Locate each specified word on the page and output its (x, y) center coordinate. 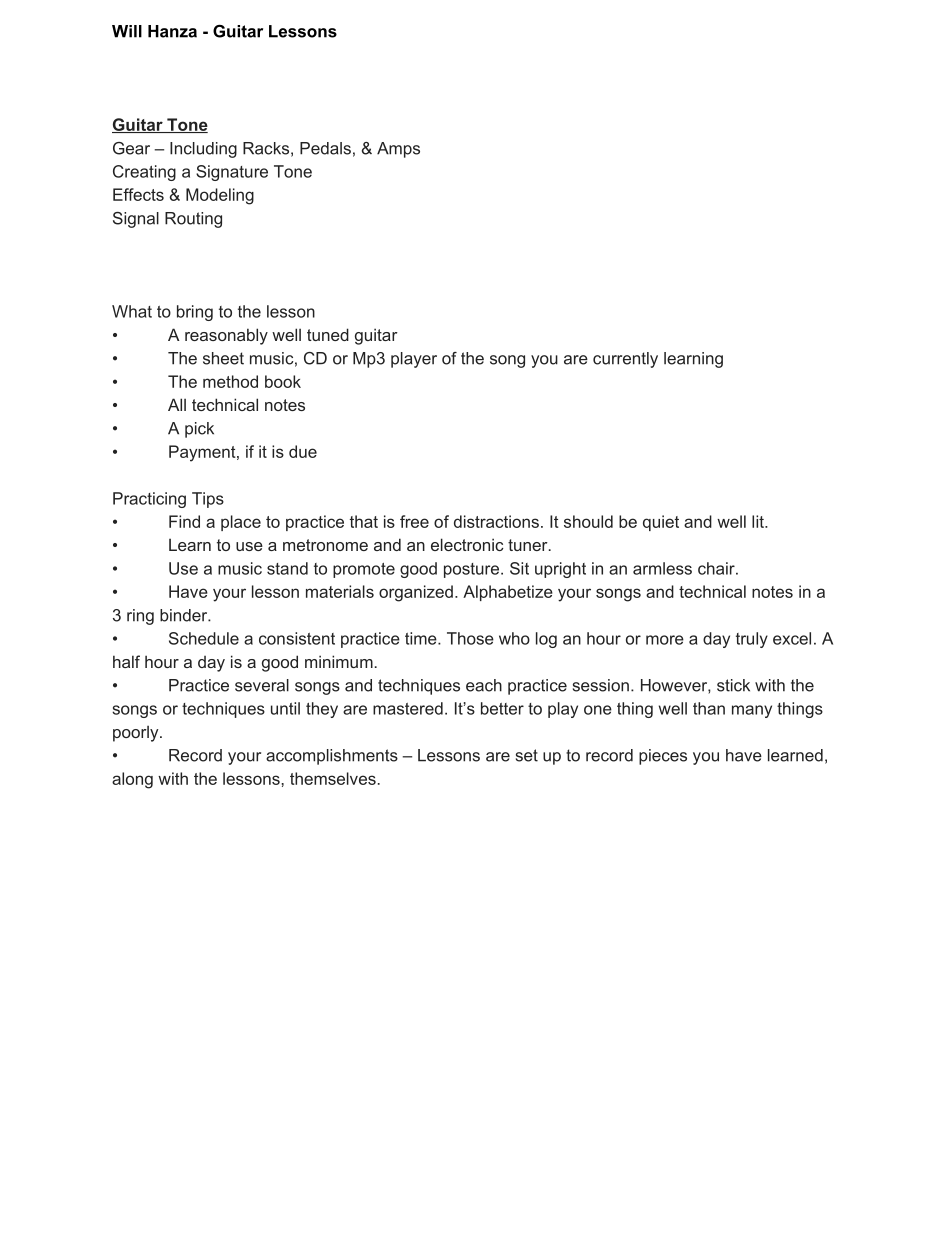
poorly (137, 733)
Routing (193, 220)
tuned (328, 334)
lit (759, 521)
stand (287, 568)
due (303, 451)
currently (625, 360)
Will (127, 31)
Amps (398, 150)
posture (471, 570)
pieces (663, 757)
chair (717, 568)
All (177, 404)
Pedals (325, 148)
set (527, 755)
